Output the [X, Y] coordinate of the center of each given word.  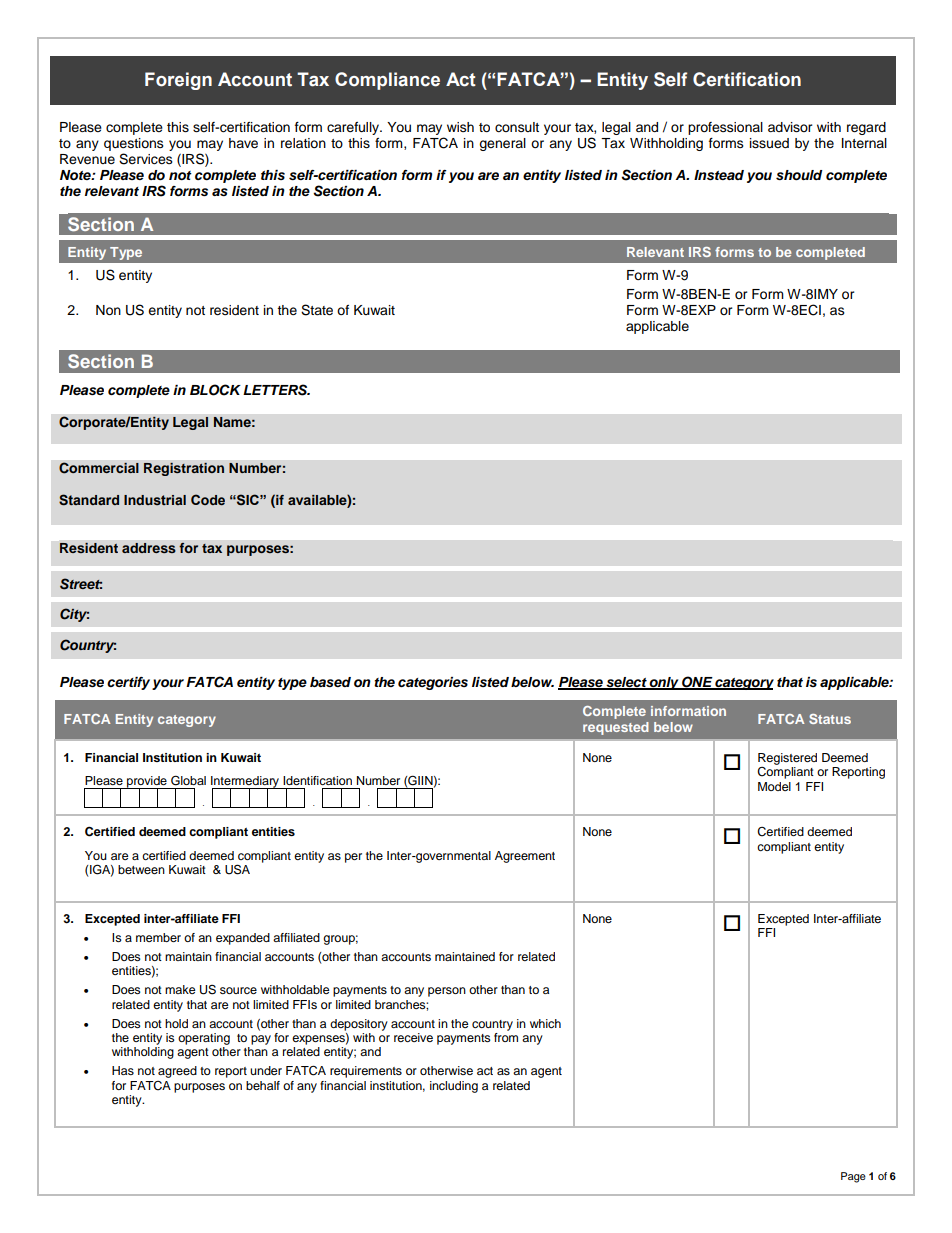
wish [460, 127]
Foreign [178, 81]
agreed [177, 1072]
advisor [790, 127]
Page [853, 1177]
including [454, 1087]
